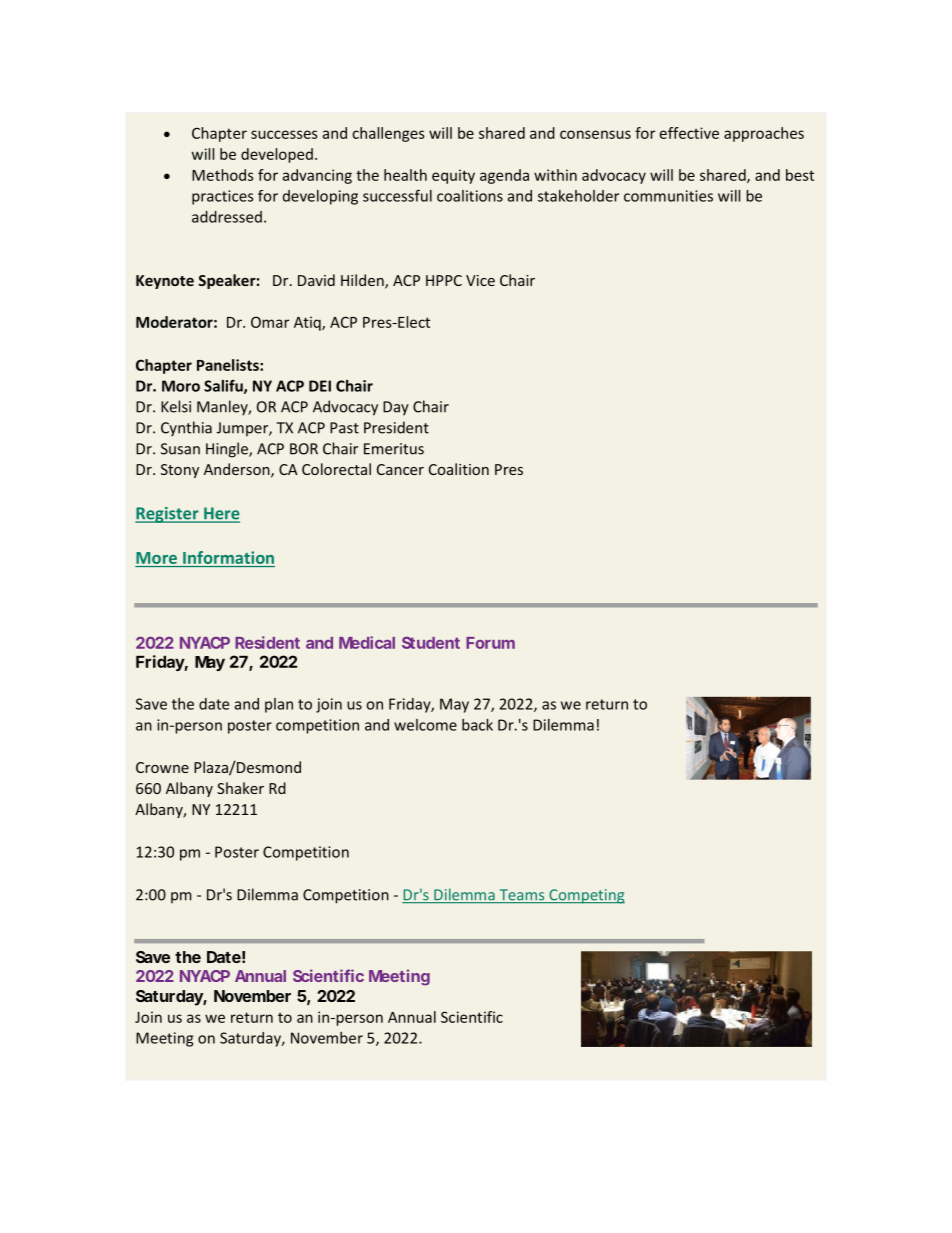 The image size is (952, 1233). I want to click on welcome, so click(425, 725).
